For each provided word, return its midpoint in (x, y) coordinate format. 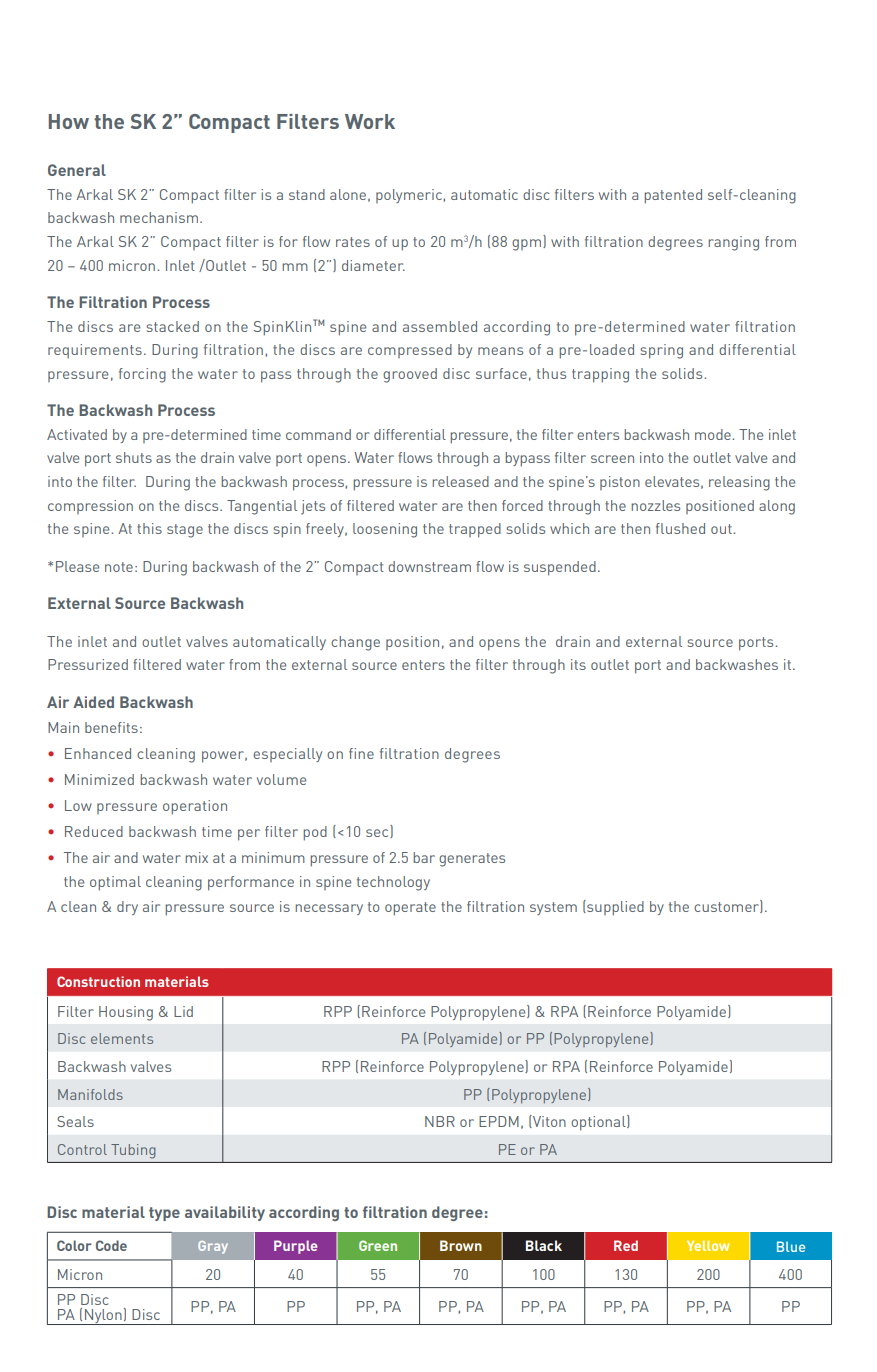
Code (111, 1245)
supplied (614, 908)
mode (714, 434)
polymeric (410, 196)
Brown (461, 1245)
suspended (560, 568)
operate (410, 909)
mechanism (159, 217)
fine (361, 753)
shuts (134, 457)
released (460, 481)
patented (673, 196)
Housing (126, 1013)
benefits (111, 727)
